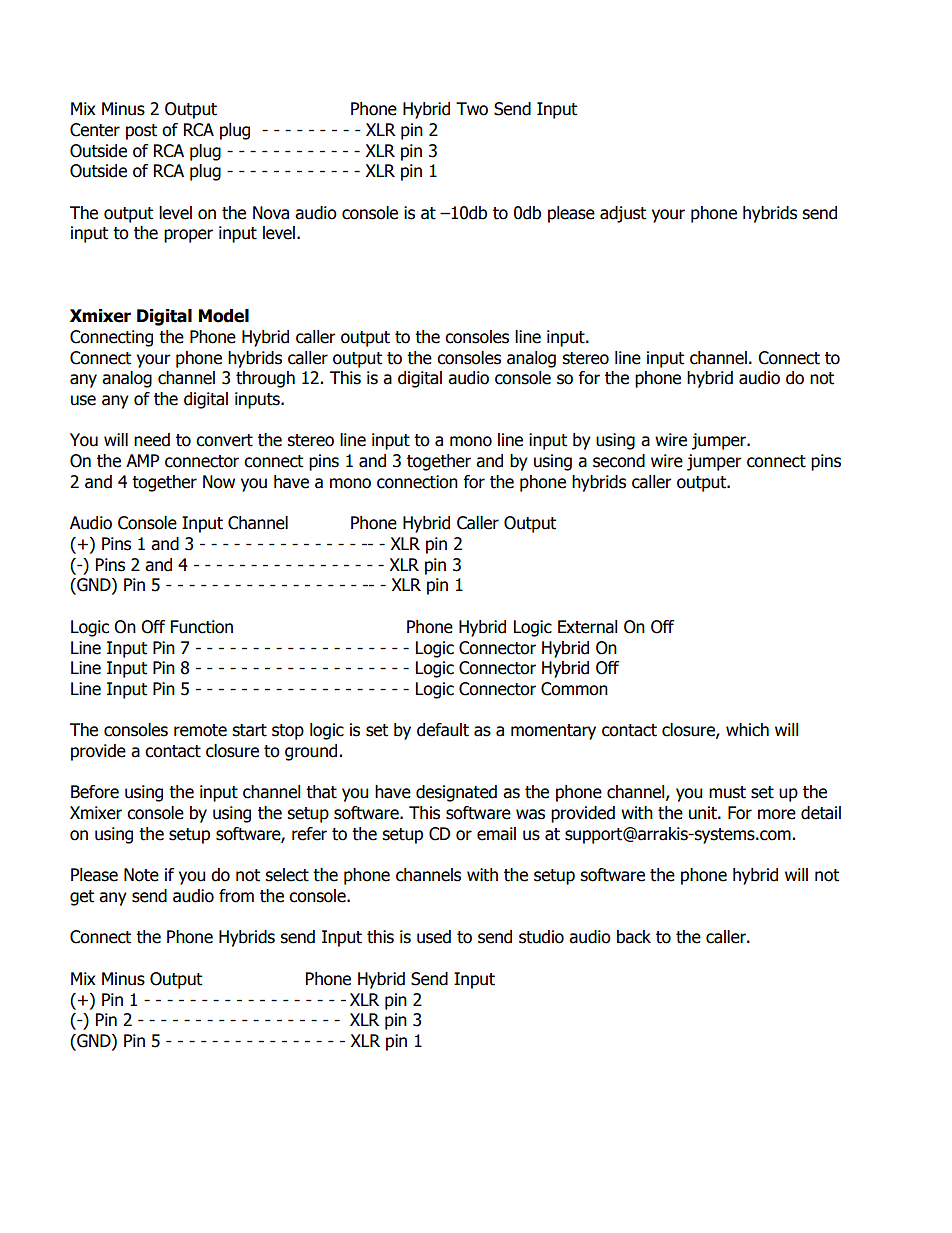 This document has height=1233, width=952. What do you see at coordinates (634, 937) in the document?
I see `back` at bounding box center [634, 937].
